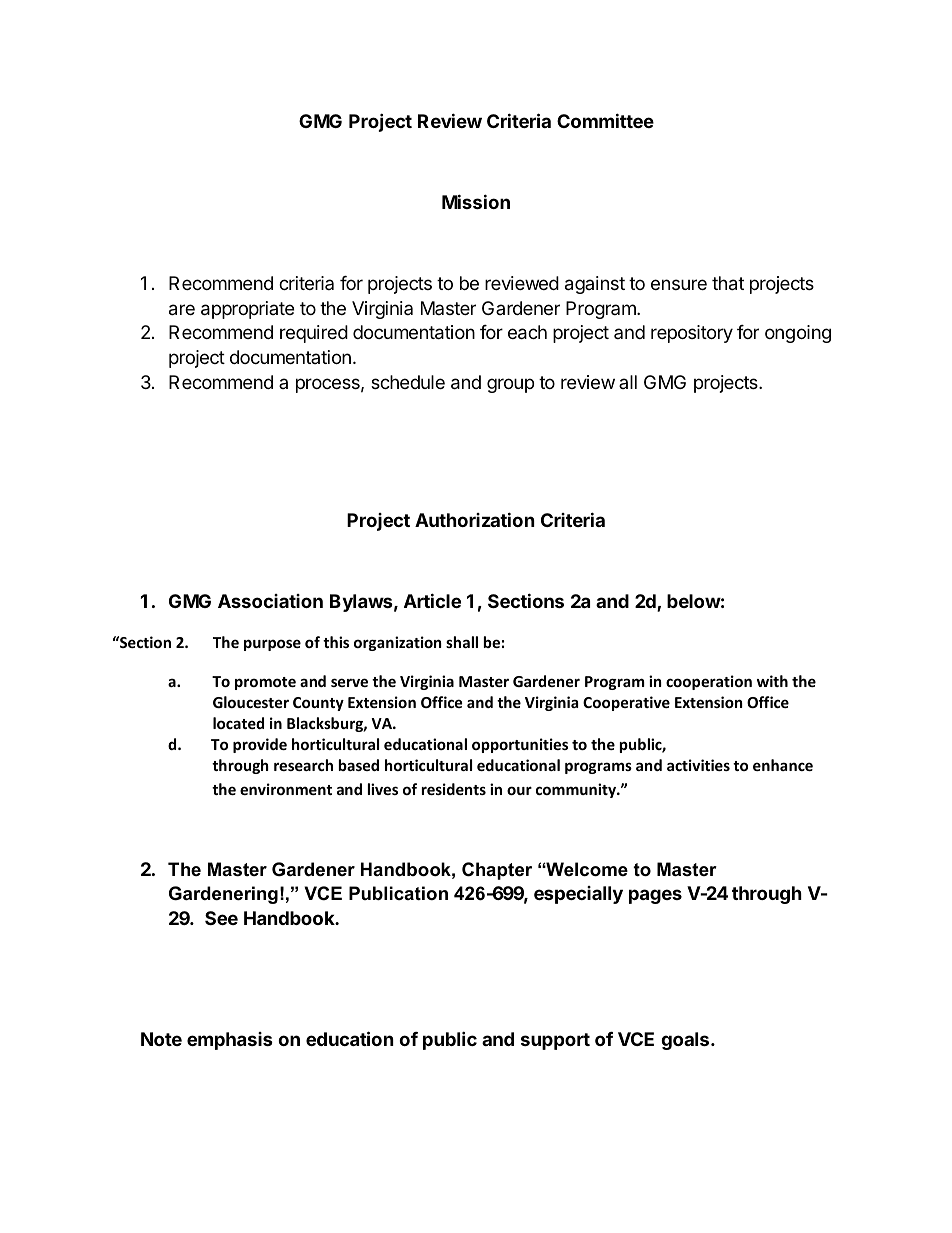  I want to click on Article, so click(432, 600).
